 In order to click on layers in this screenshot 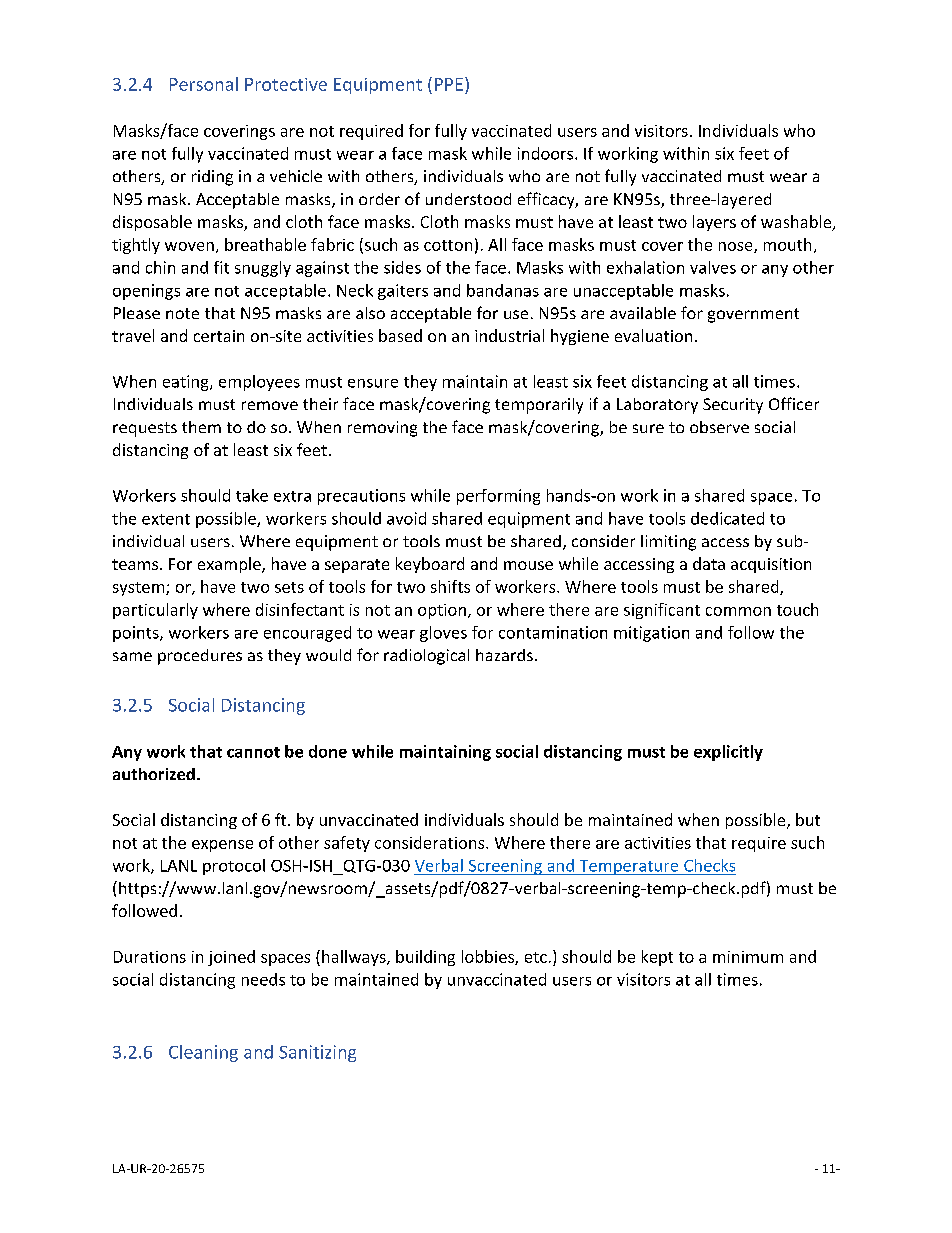, I will do `click(714, 223)`.
